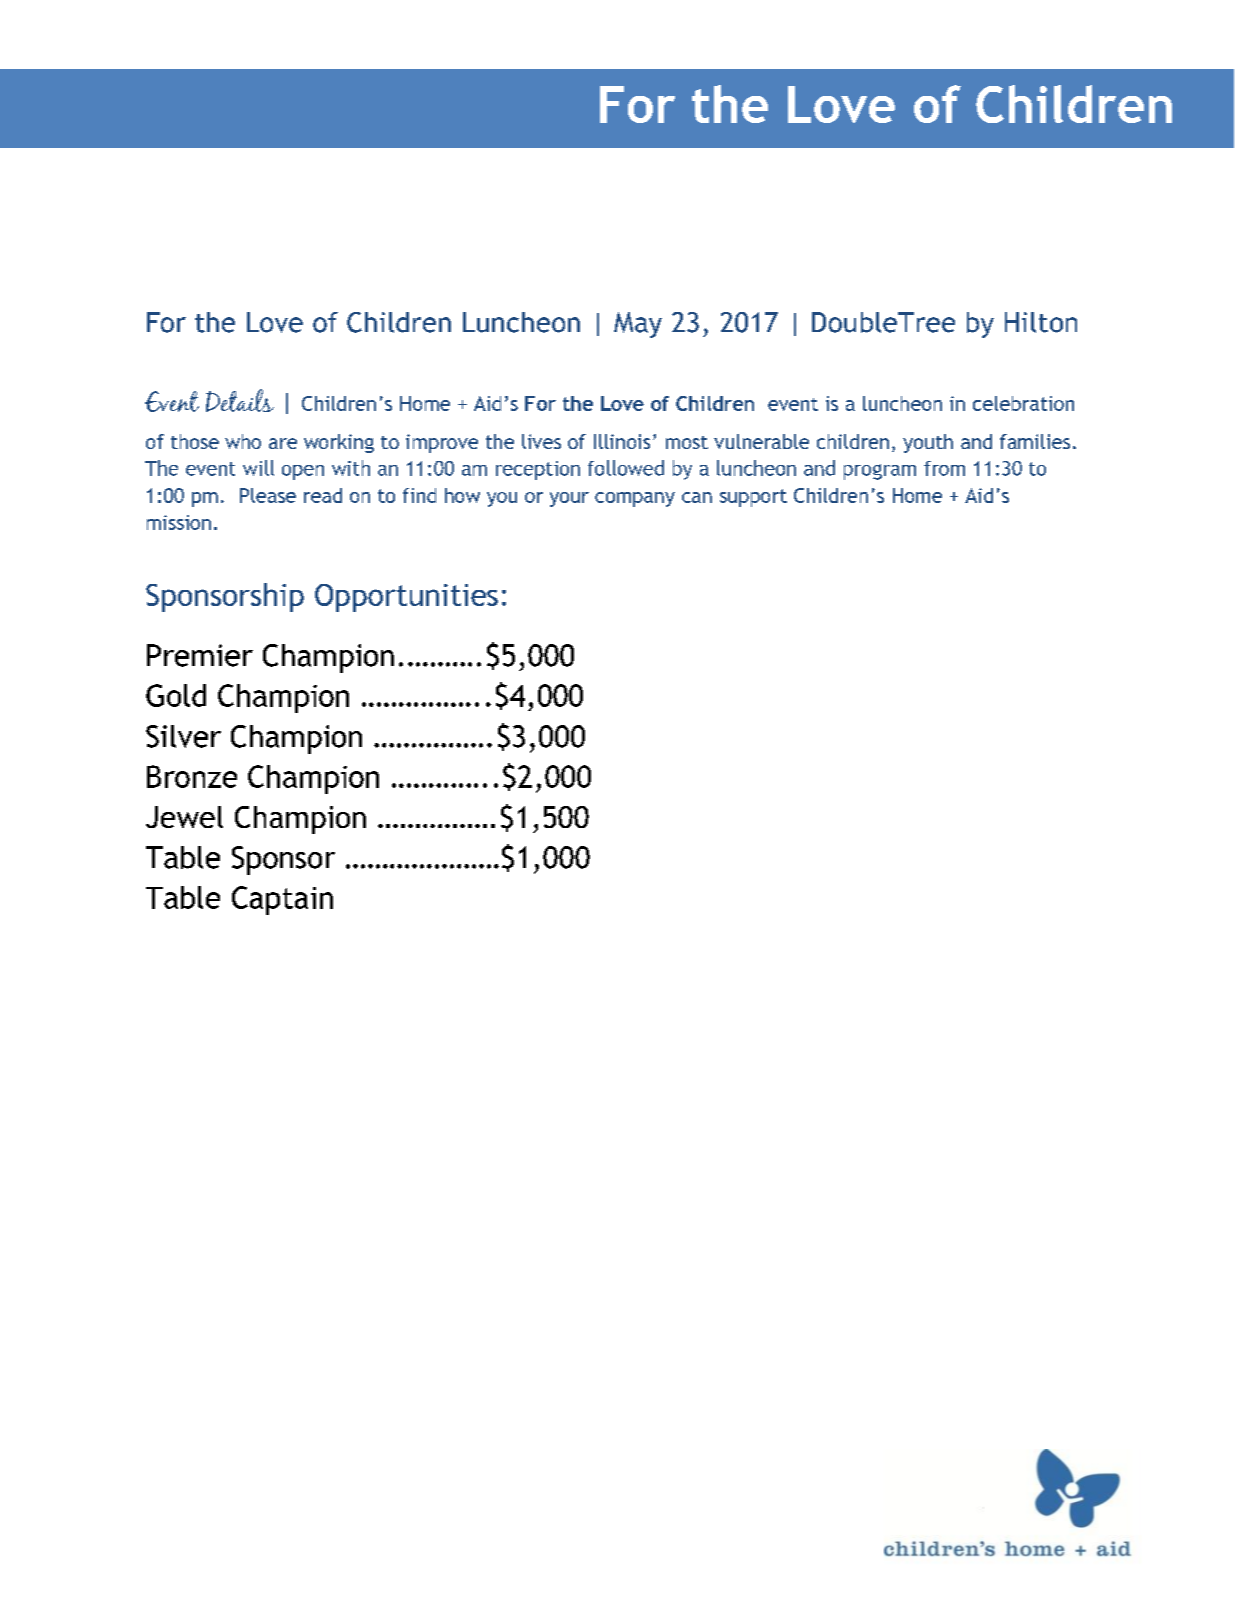 The width and height of the screenshot is (1235, 1598). Describe the element at coordinates (406, 598) in the screenshot. I see `Opportunities` at that location.
